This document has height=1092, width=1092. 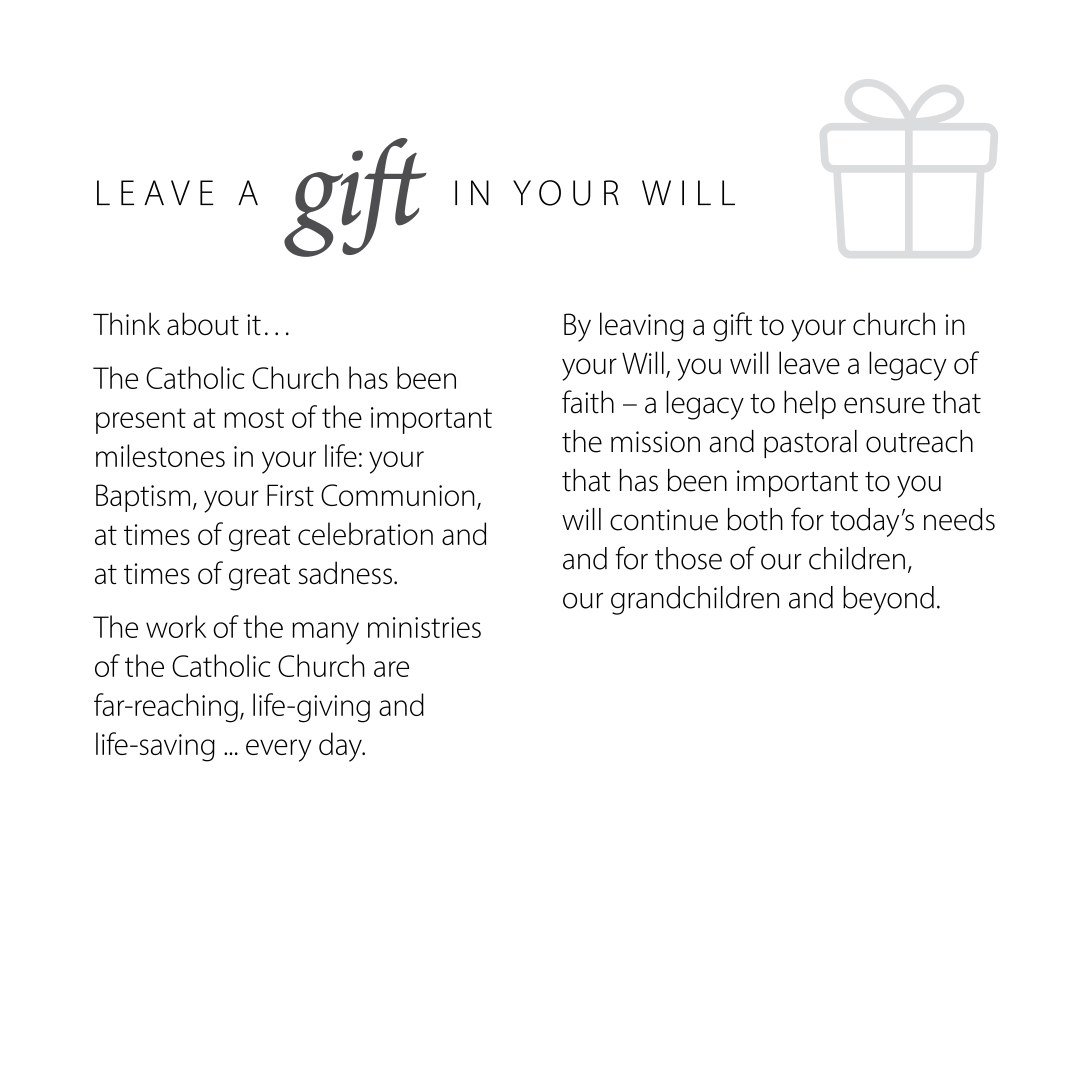 What do you see at coordinates (203, 324) in the document?
I see `about` at bounding box center [203, 324].
